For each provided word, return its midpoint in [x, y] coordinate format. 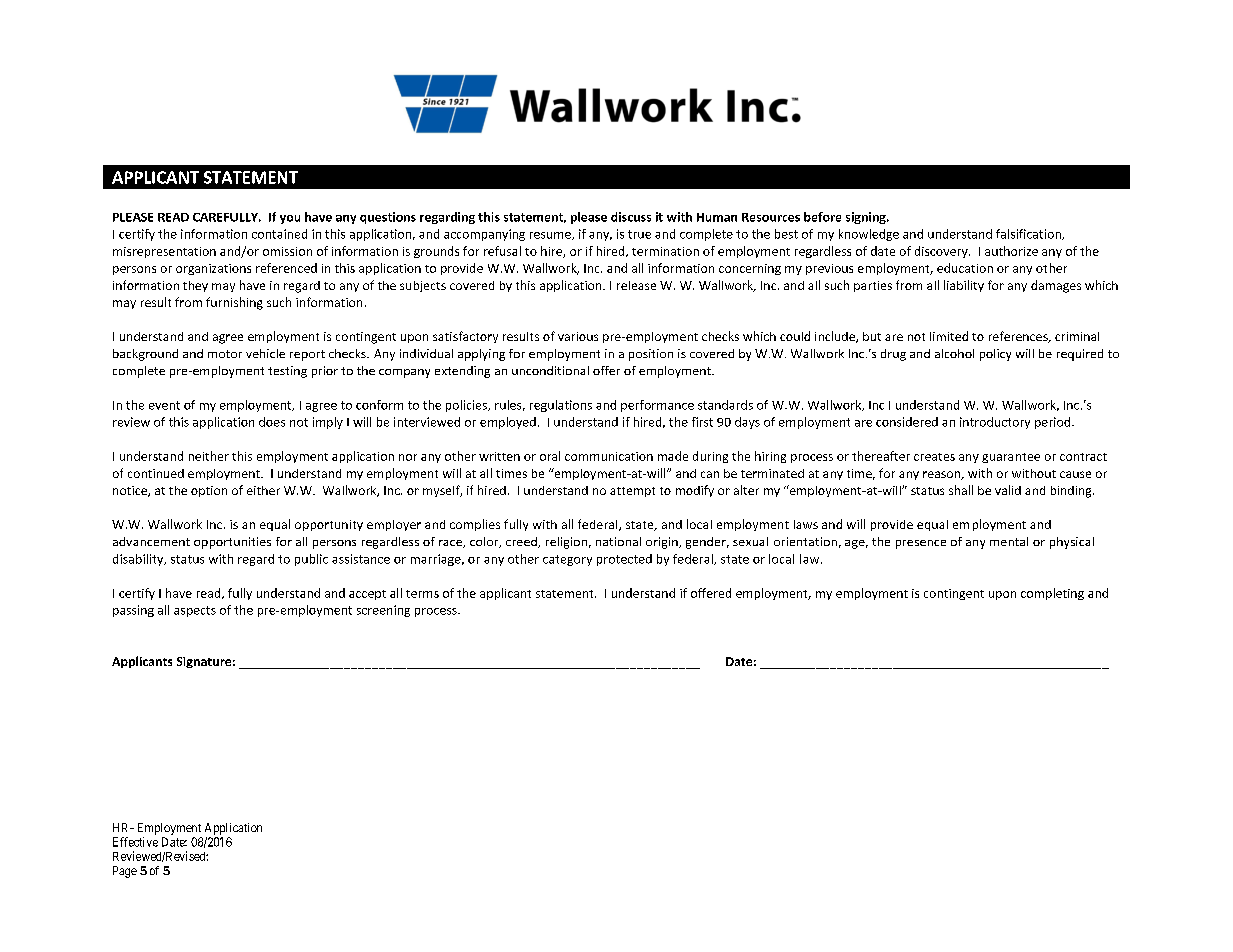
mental [1009, 541]
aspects [195, 611]
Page [125, 872]
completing [1052, 594]
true [639, 234]
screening [383, 611]
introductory [995, 423]
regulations [561, 406]
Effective [135, 842]
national [618, 541]
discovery [942, 252]
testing [287, 372]
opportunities [232, 543]
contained [279, 234]
